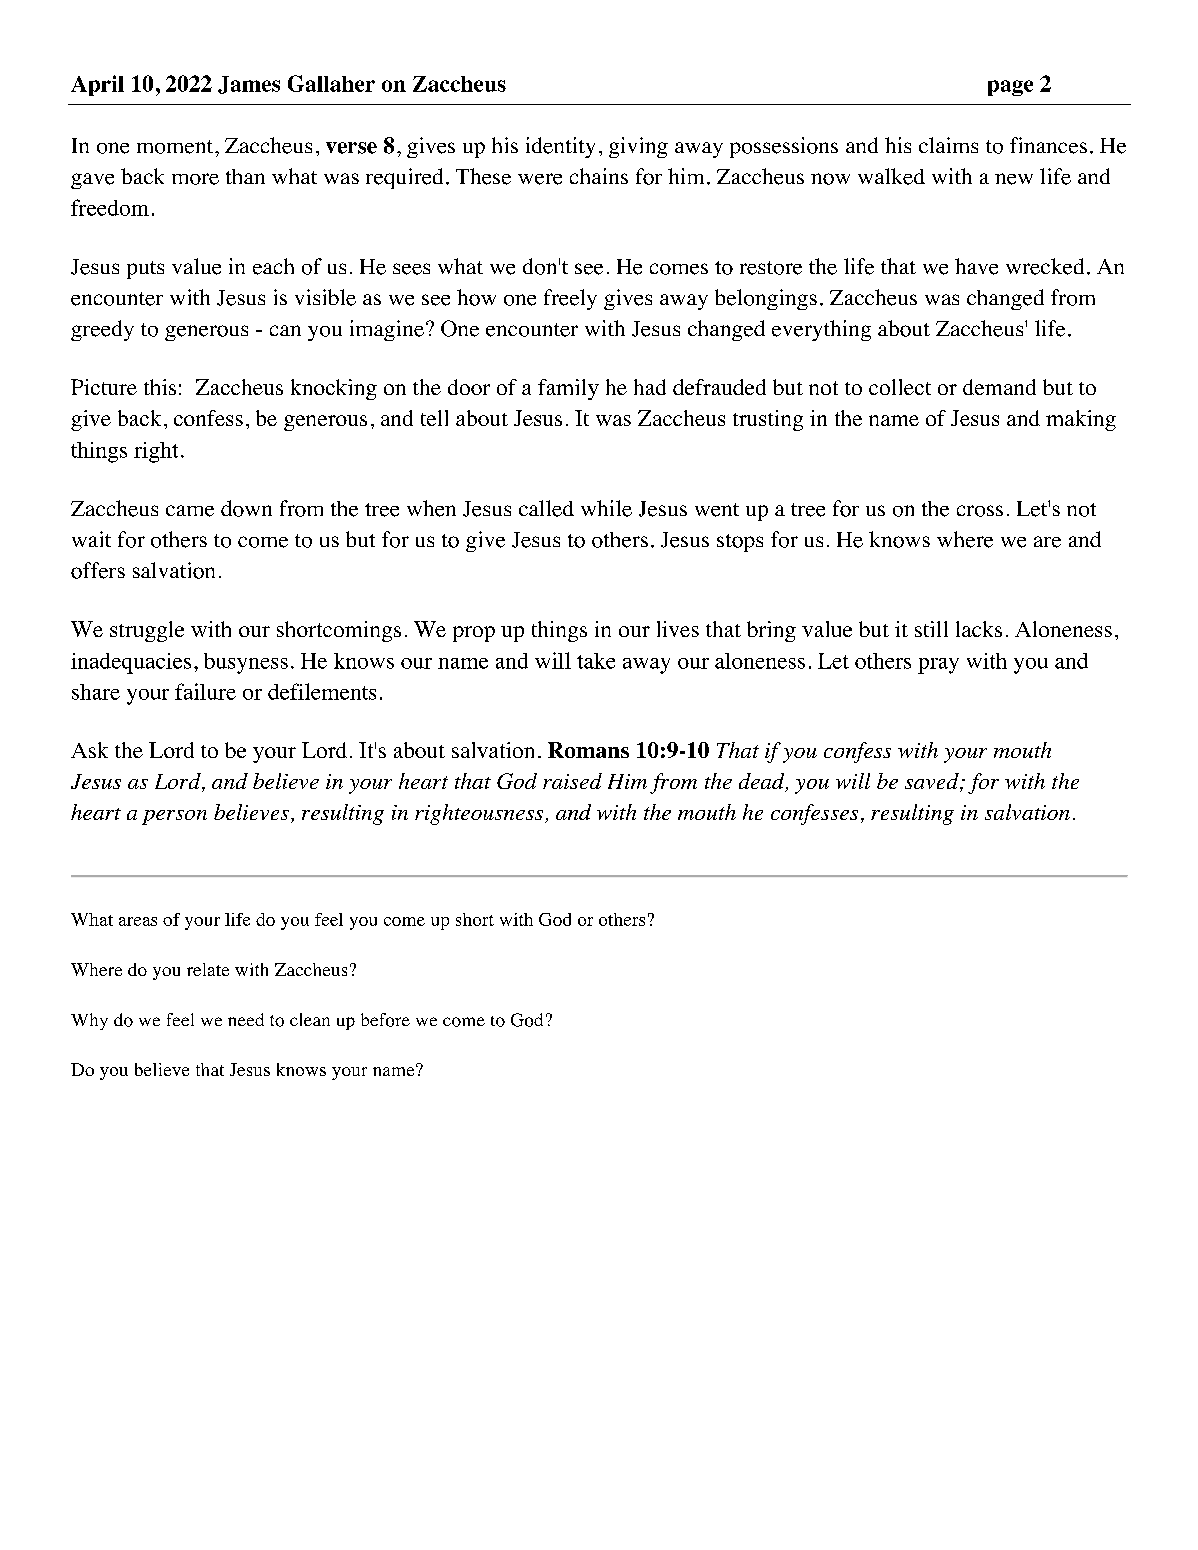  What do you see at coordinates (560, 147) in the screenshot?
I see `identity` at bounding box center [560, 147].
